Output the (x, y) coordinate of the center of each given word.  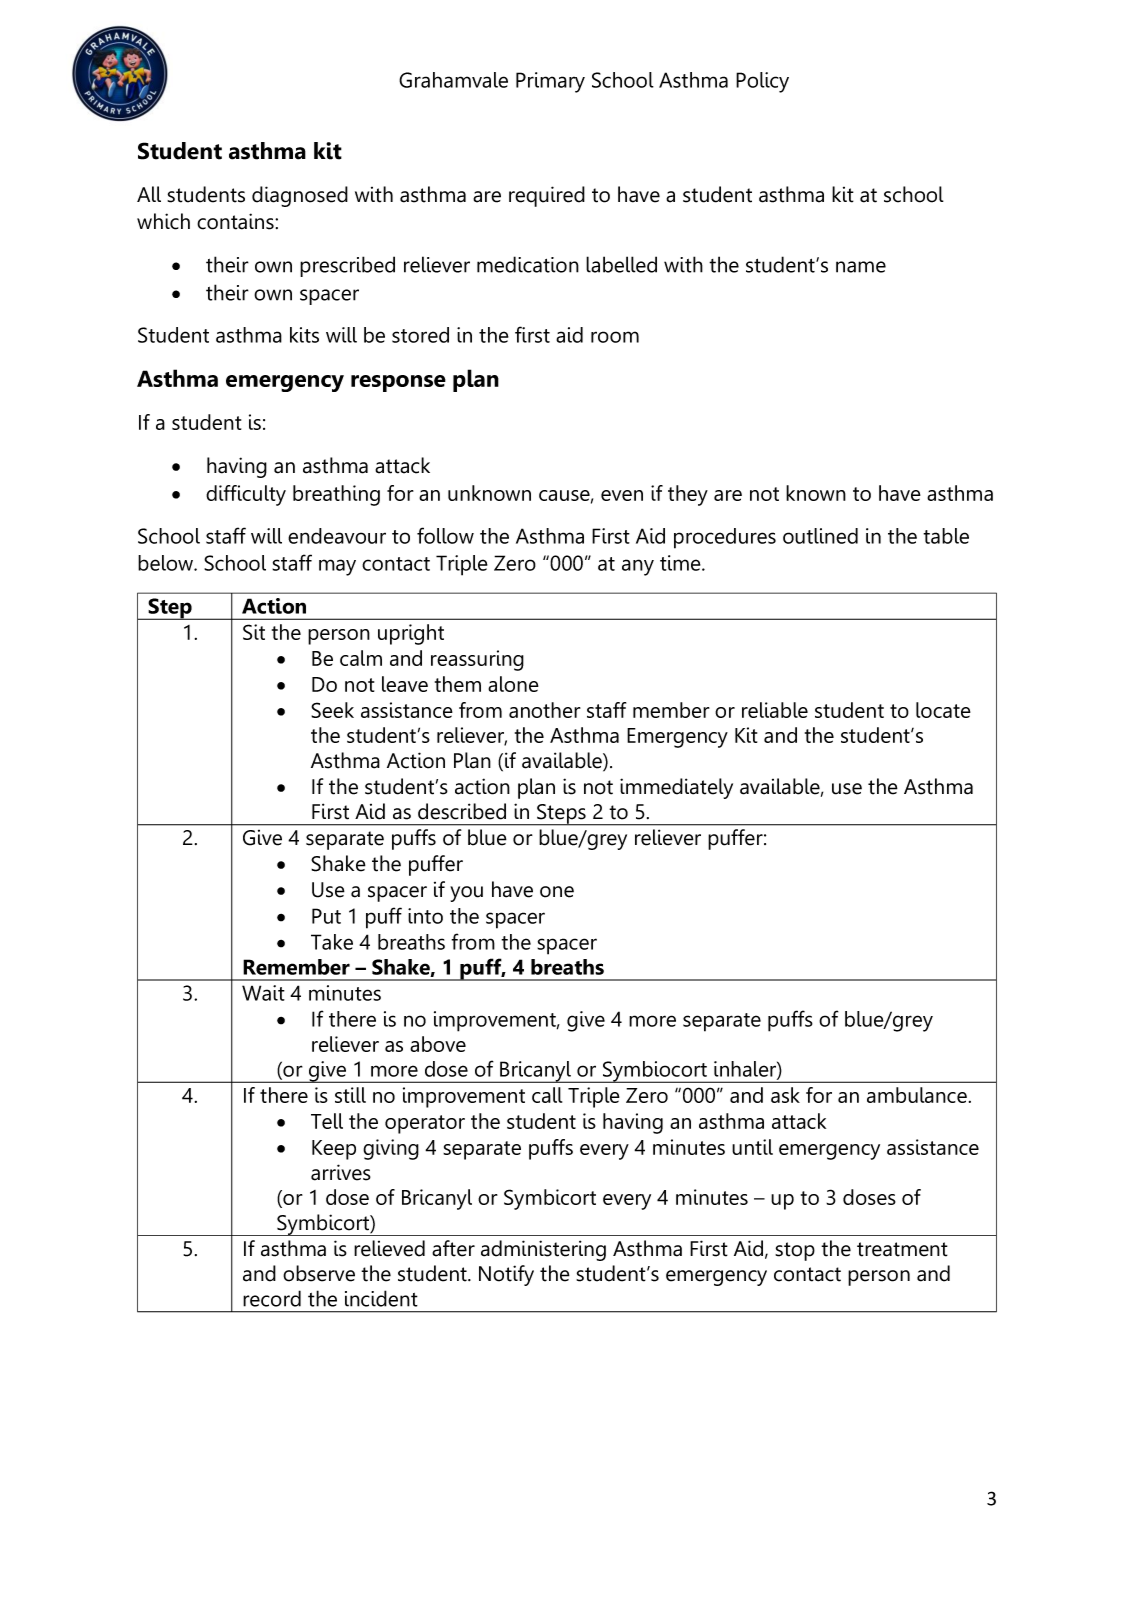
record (272, 1298)
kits (304, 335)
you (466, 894)
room (615, 337)
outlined (820, 536)
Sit (254, 632)
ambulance (917, 1095)
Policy (762, 82)
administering (543, 1250)
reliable (775, 710)
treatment (902, 1249)
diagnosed (300, 196)
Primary (550, 82)
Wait (263, 993)
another (545, 710)
